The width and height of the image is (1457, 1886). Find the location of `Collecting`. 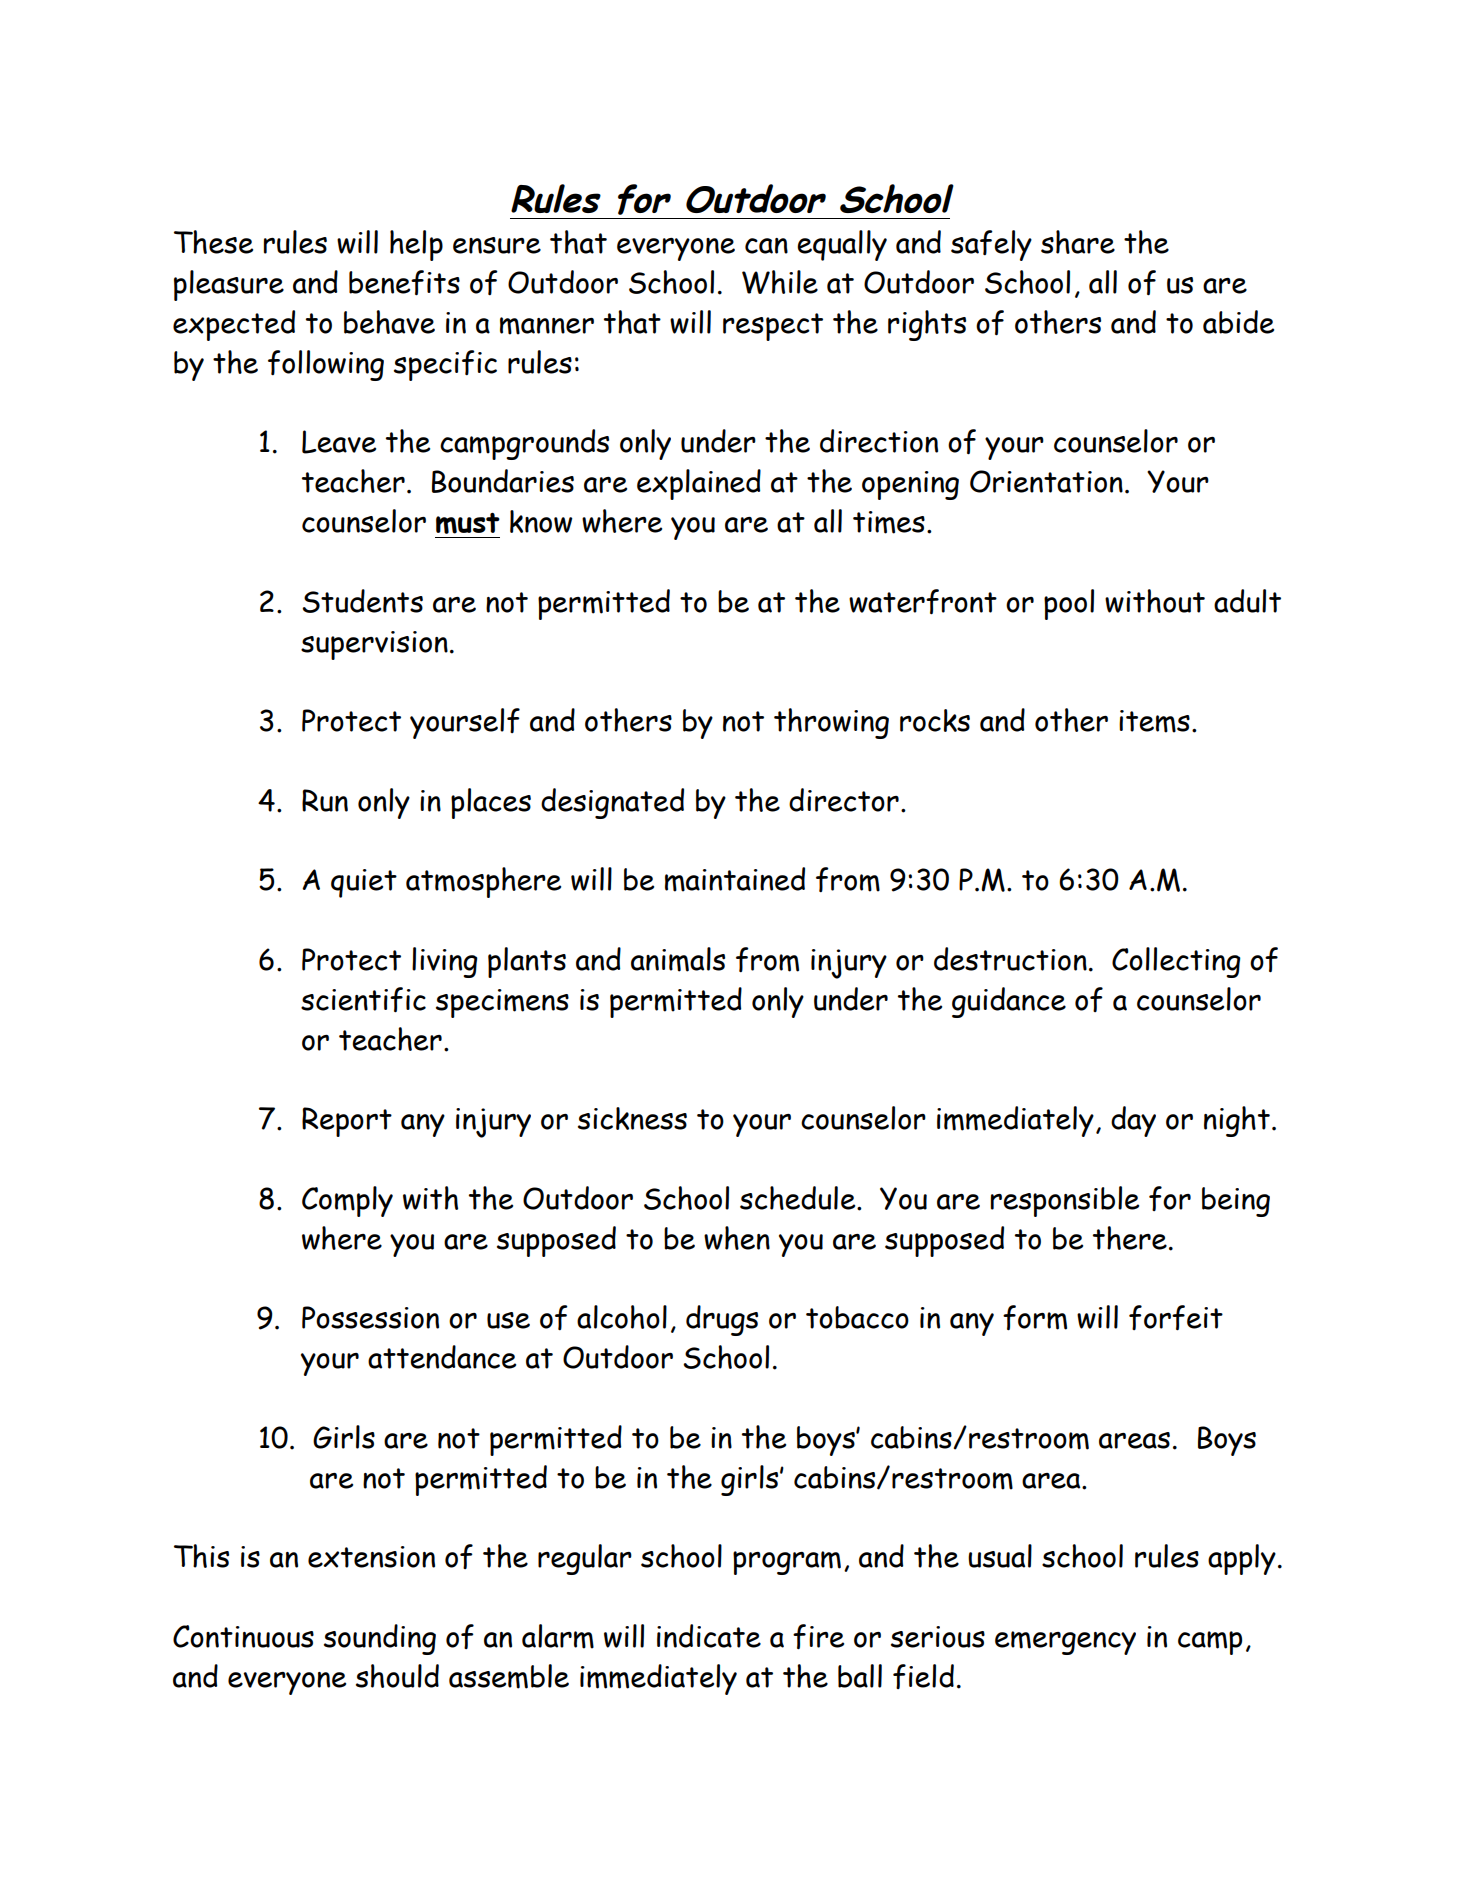

Collecting is located at coordinates (1176, 962).
